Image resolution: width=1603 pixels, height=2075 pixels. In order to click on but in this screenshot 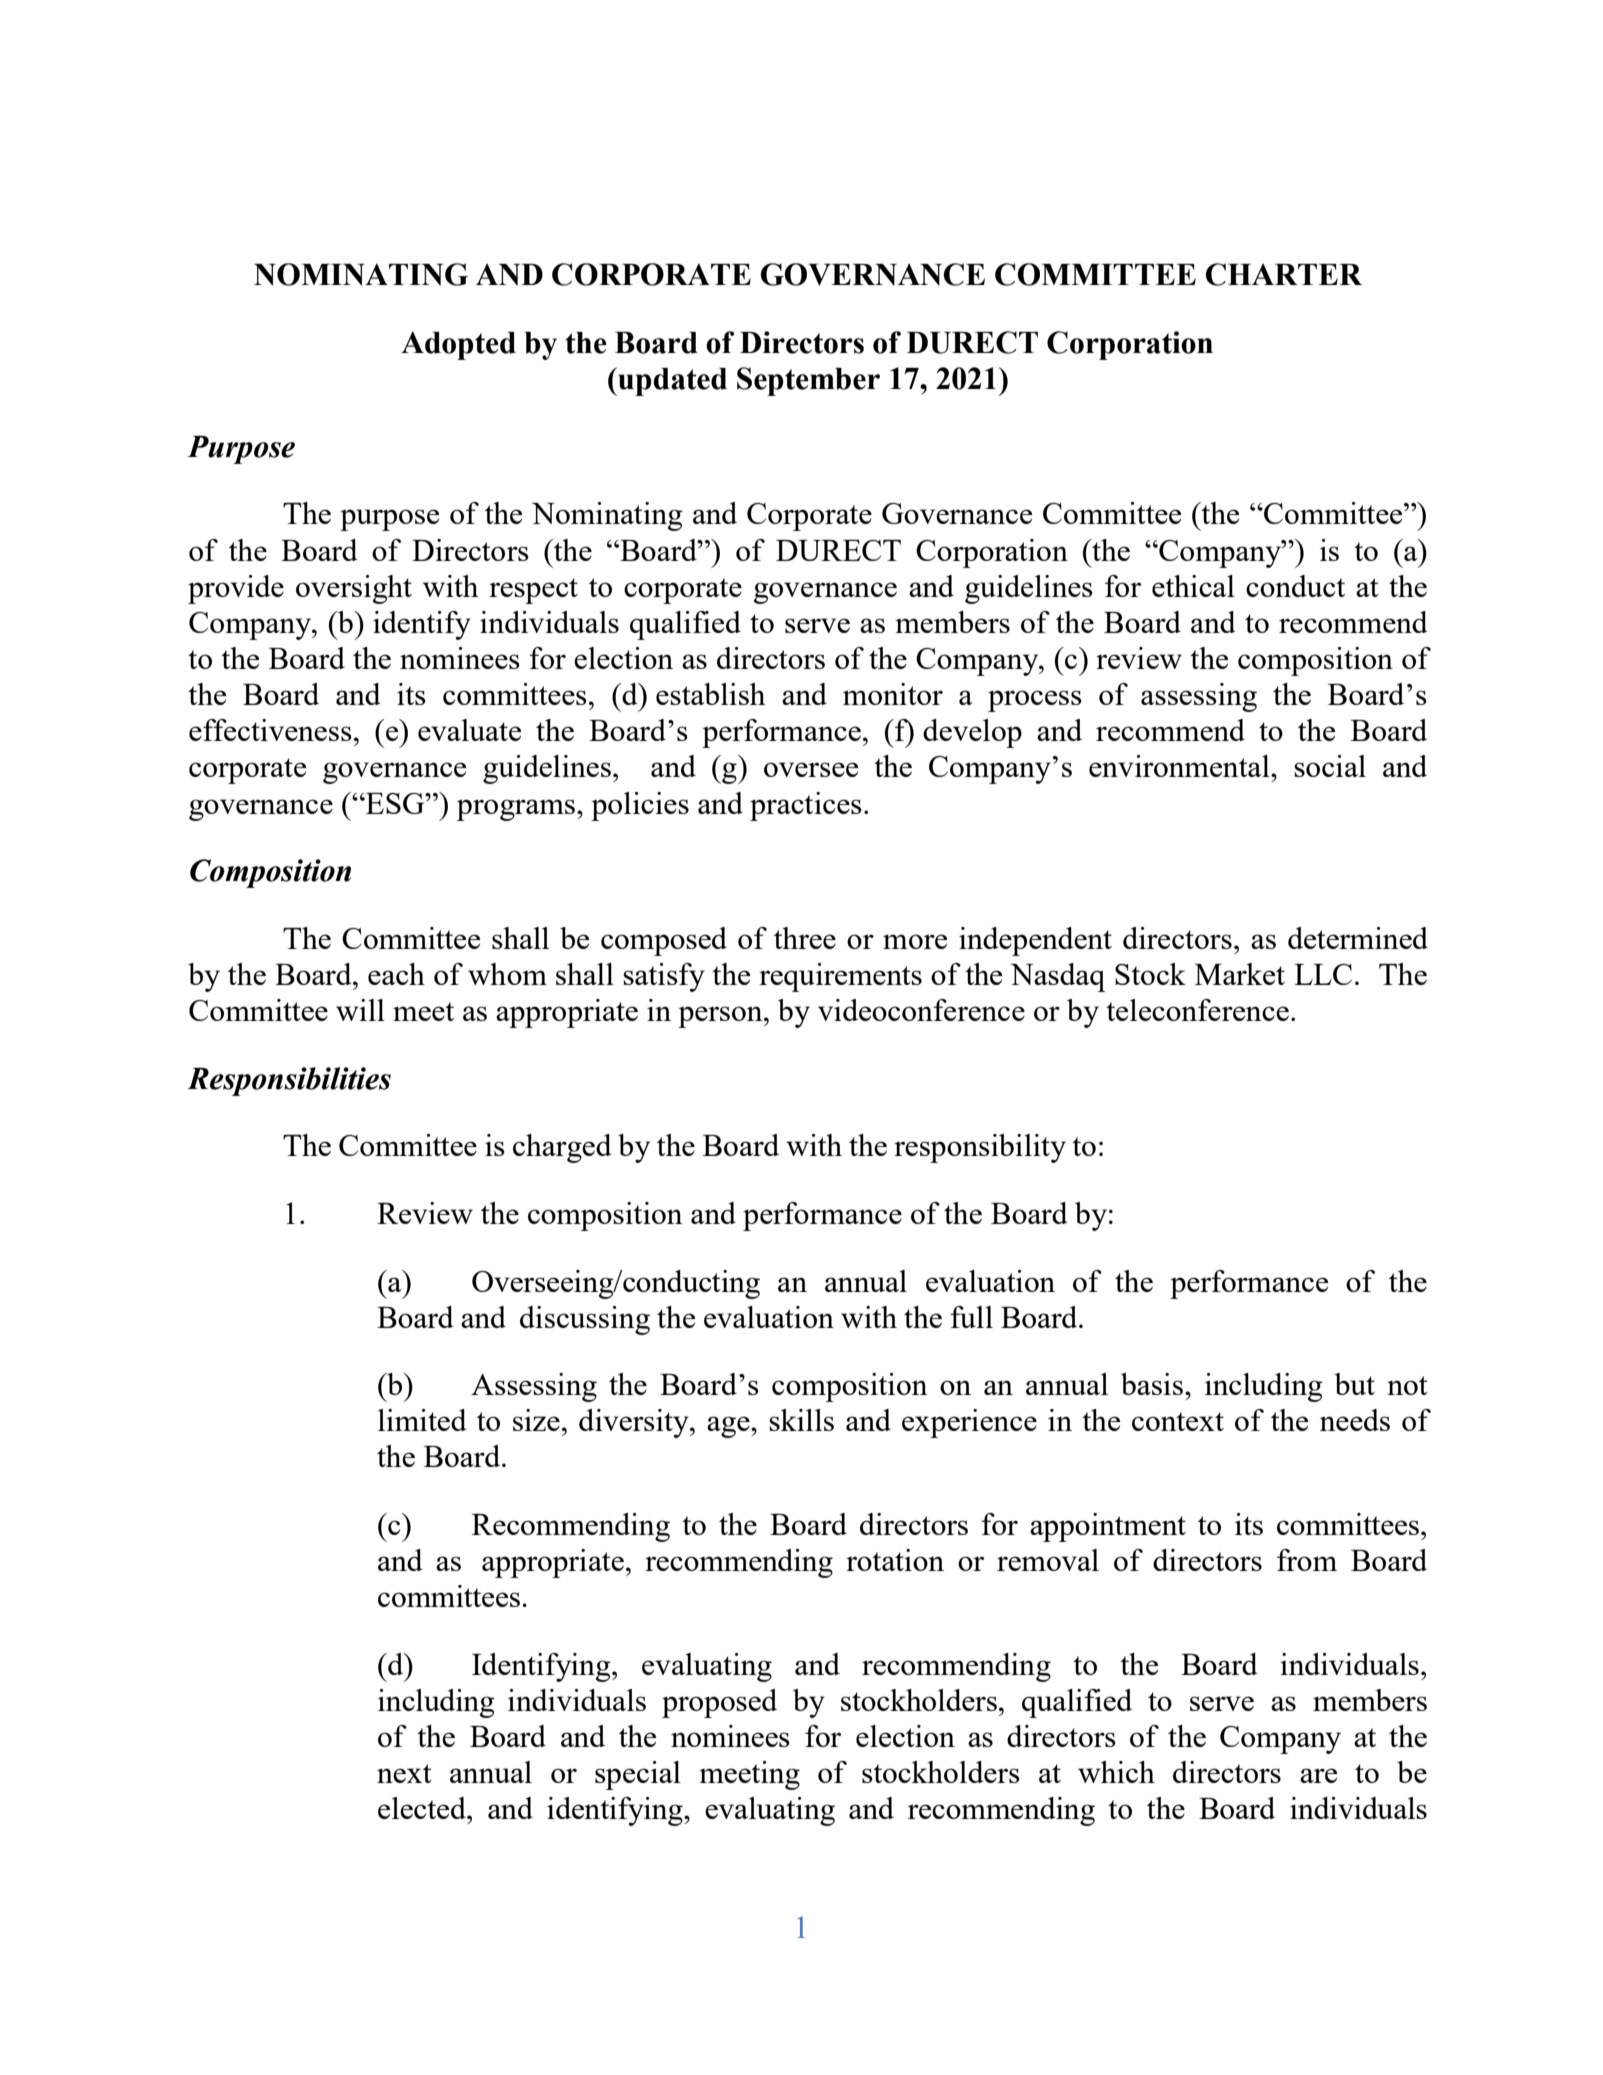, I will do `click(1354, 1384)`.
